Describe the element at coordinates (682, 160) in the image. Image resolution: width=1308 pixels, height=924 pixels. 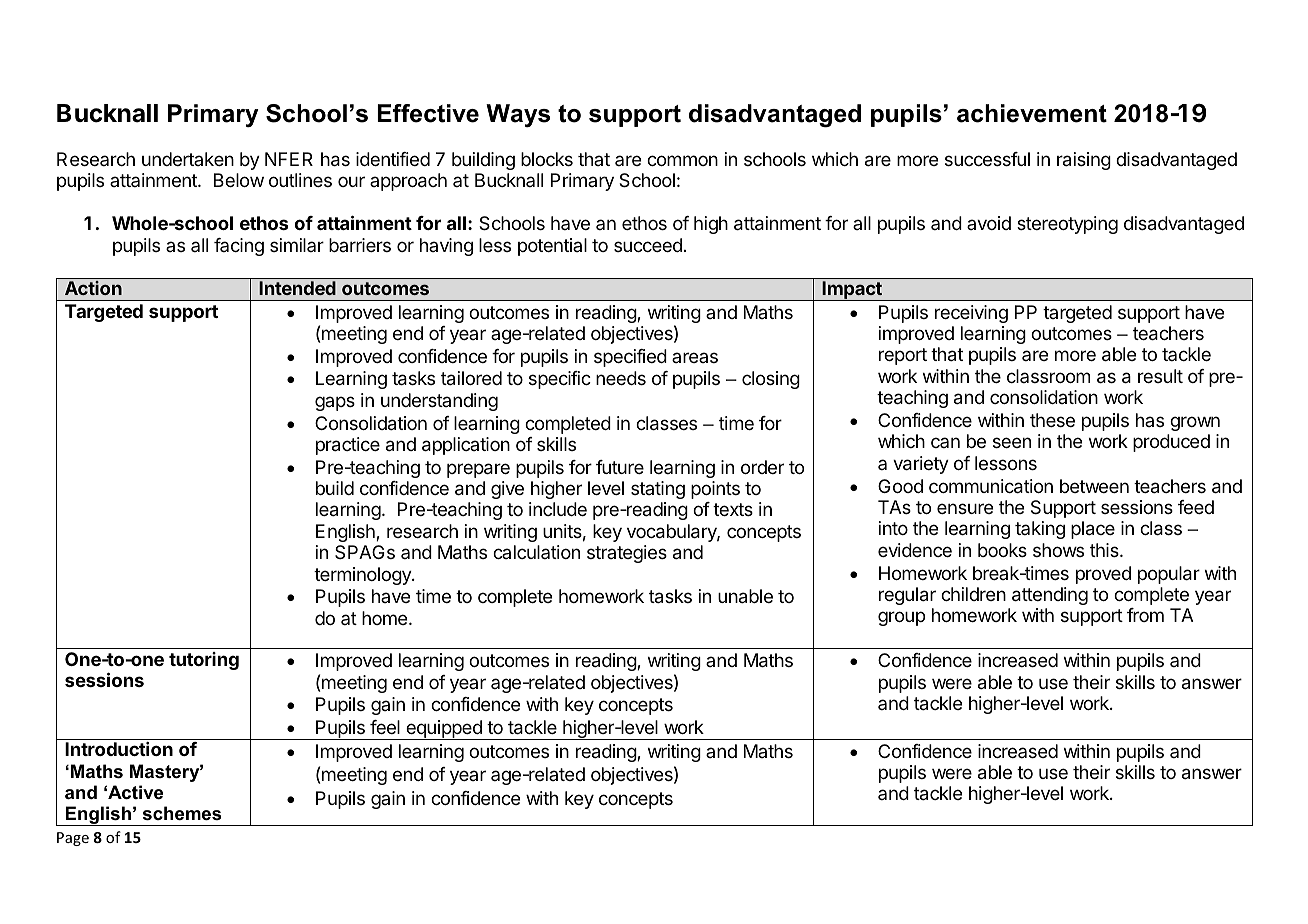
I see `common` at that location.
